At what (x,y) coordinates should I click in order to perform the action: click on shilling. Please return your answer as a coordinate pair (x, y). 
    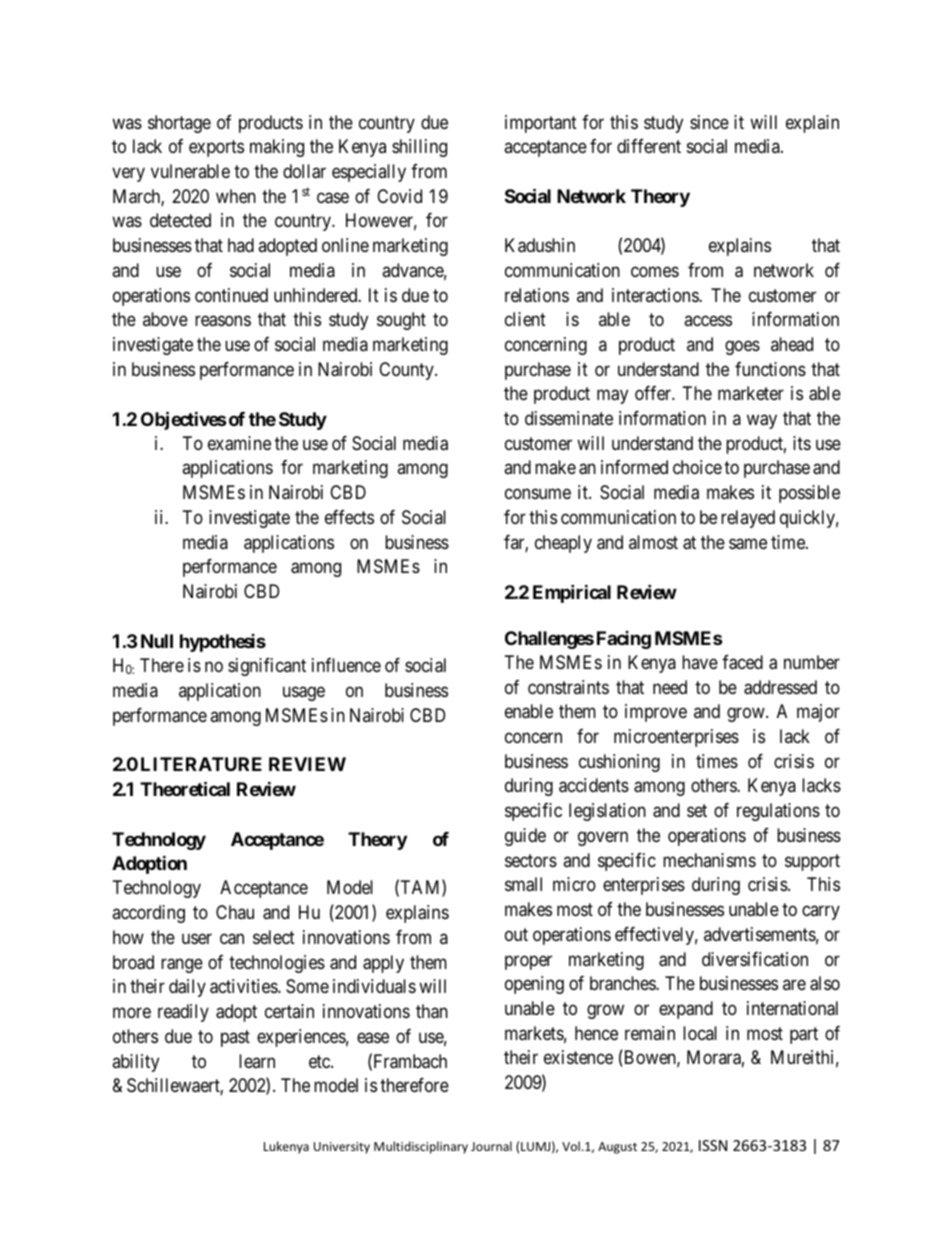
    Looking at the image, I should click on (419, 148).
